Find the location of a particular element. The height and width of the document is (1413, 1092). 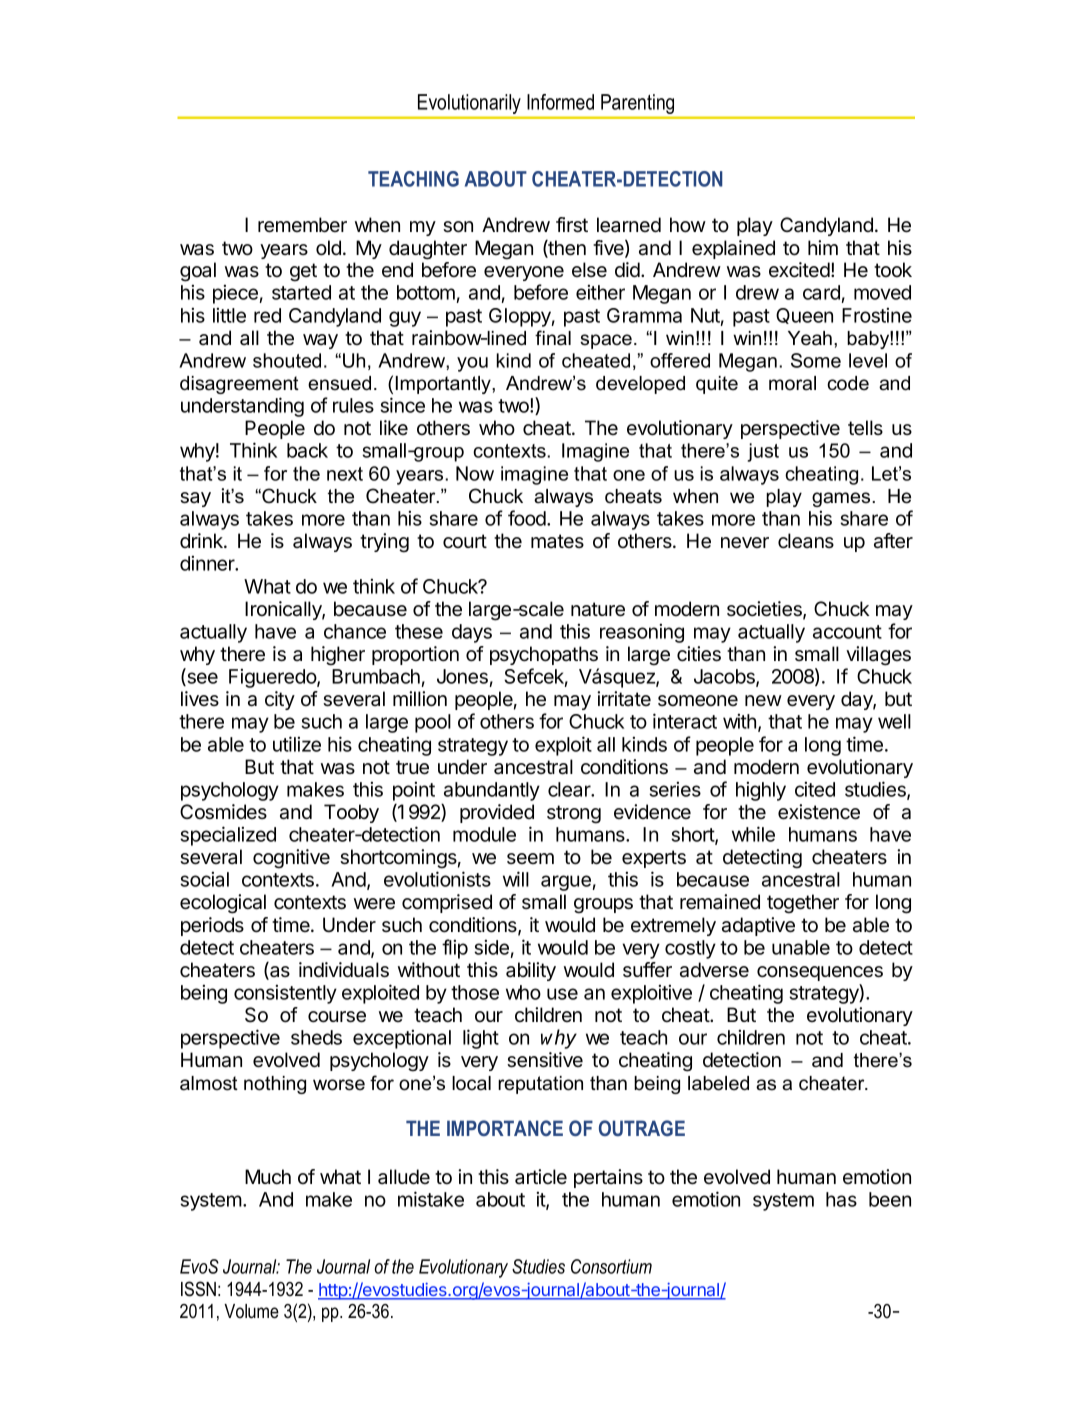

new is located at coordinates (763, 700).
